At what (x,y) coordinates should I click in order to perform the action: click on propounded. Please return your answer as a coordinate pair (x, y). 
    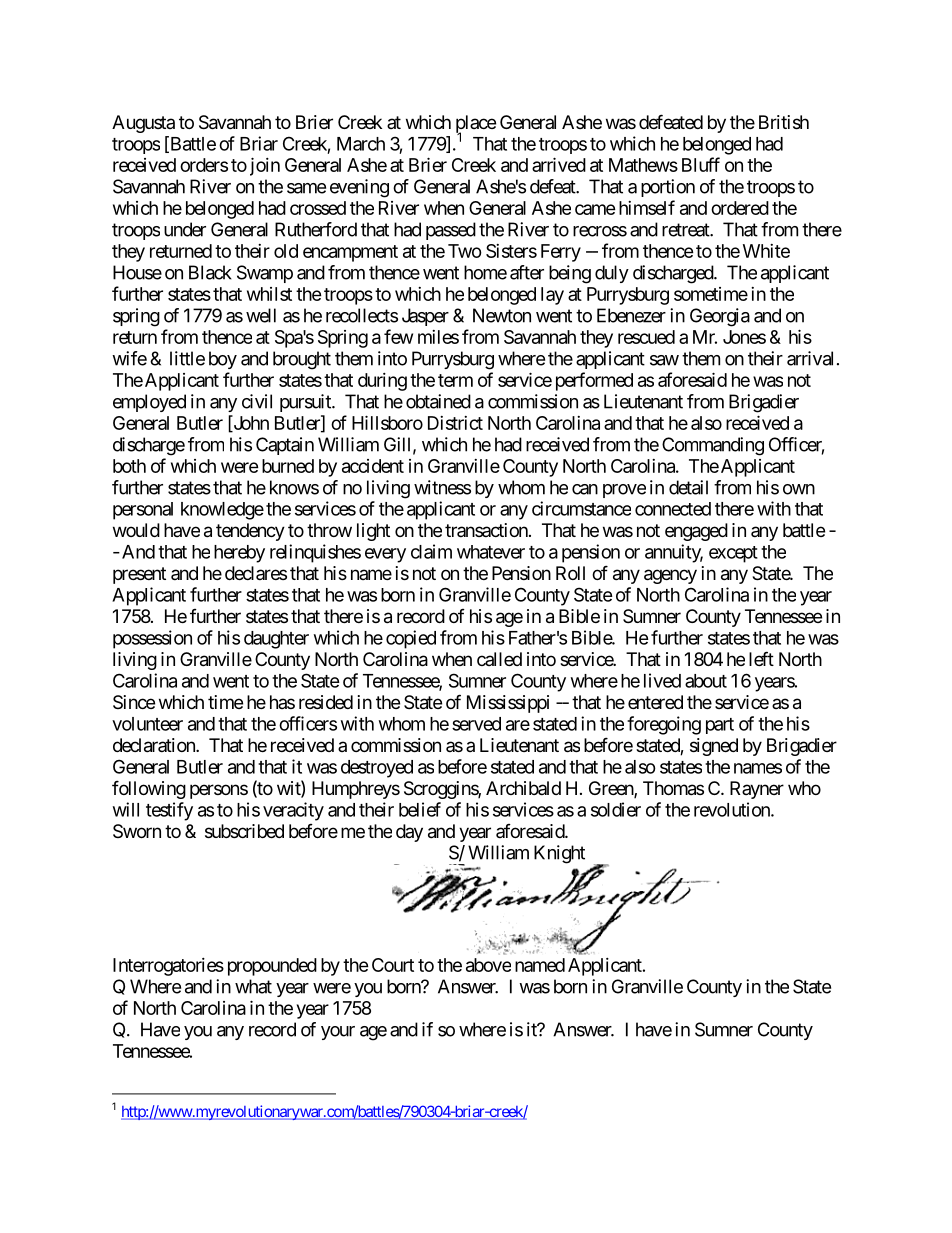
    Looking at the image, I should click on (272, 967).
